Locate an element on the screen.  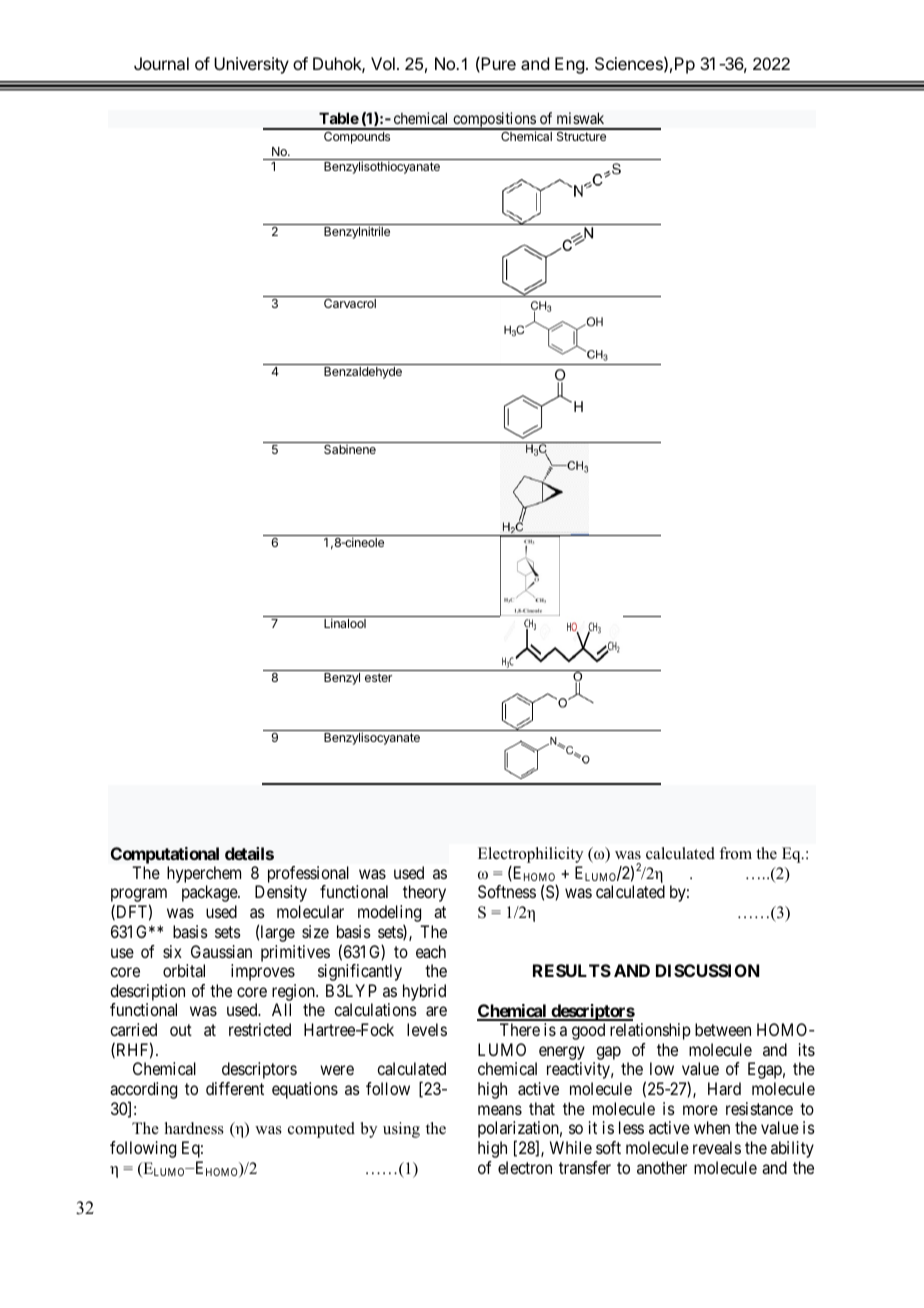
Computational is located at coordinates (165, 855).
